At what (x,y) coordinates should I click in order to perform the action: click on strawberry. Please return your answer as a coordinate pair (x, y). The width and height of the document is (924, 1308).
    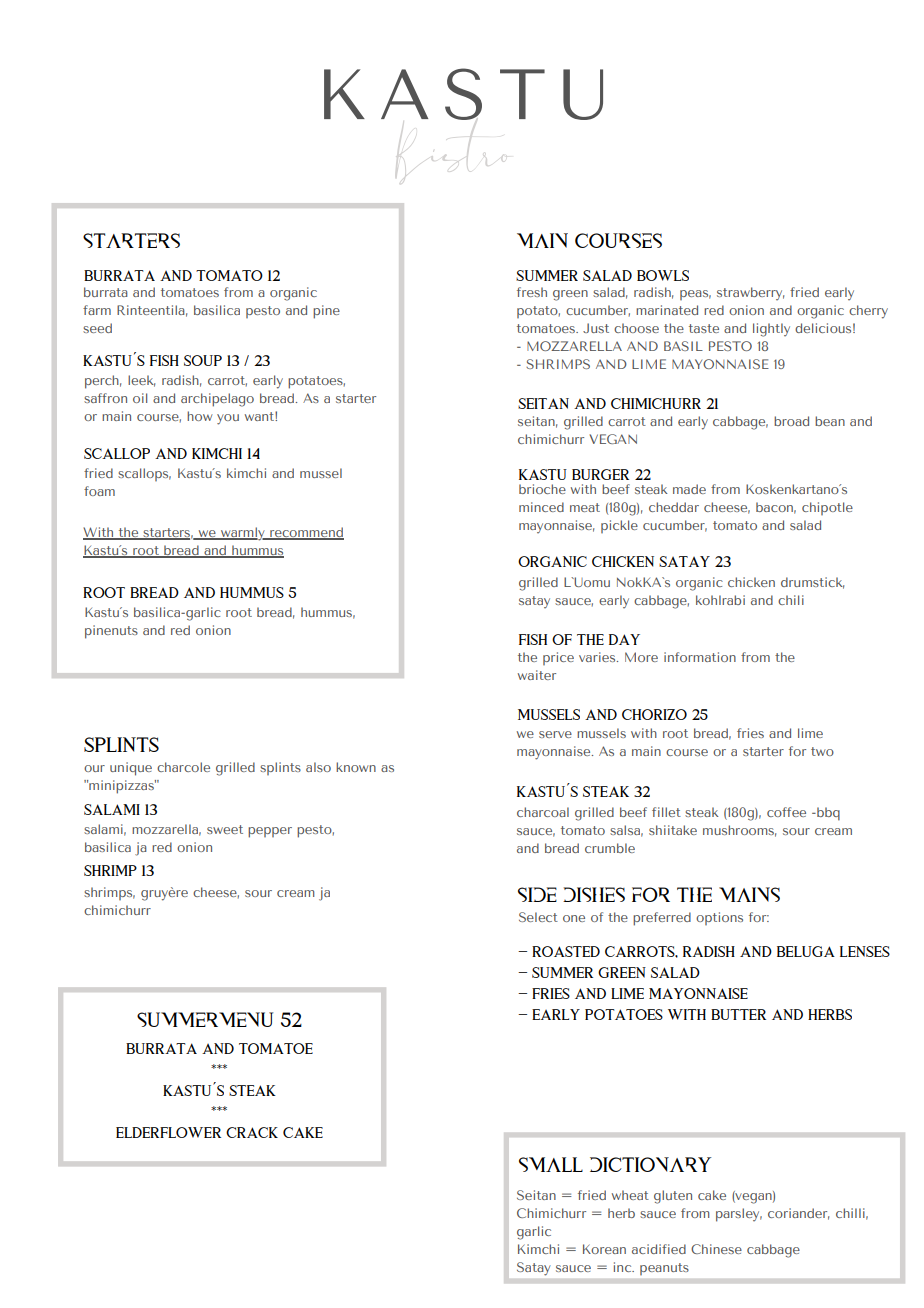
    Looking at the image, I should click on (750, 293).
